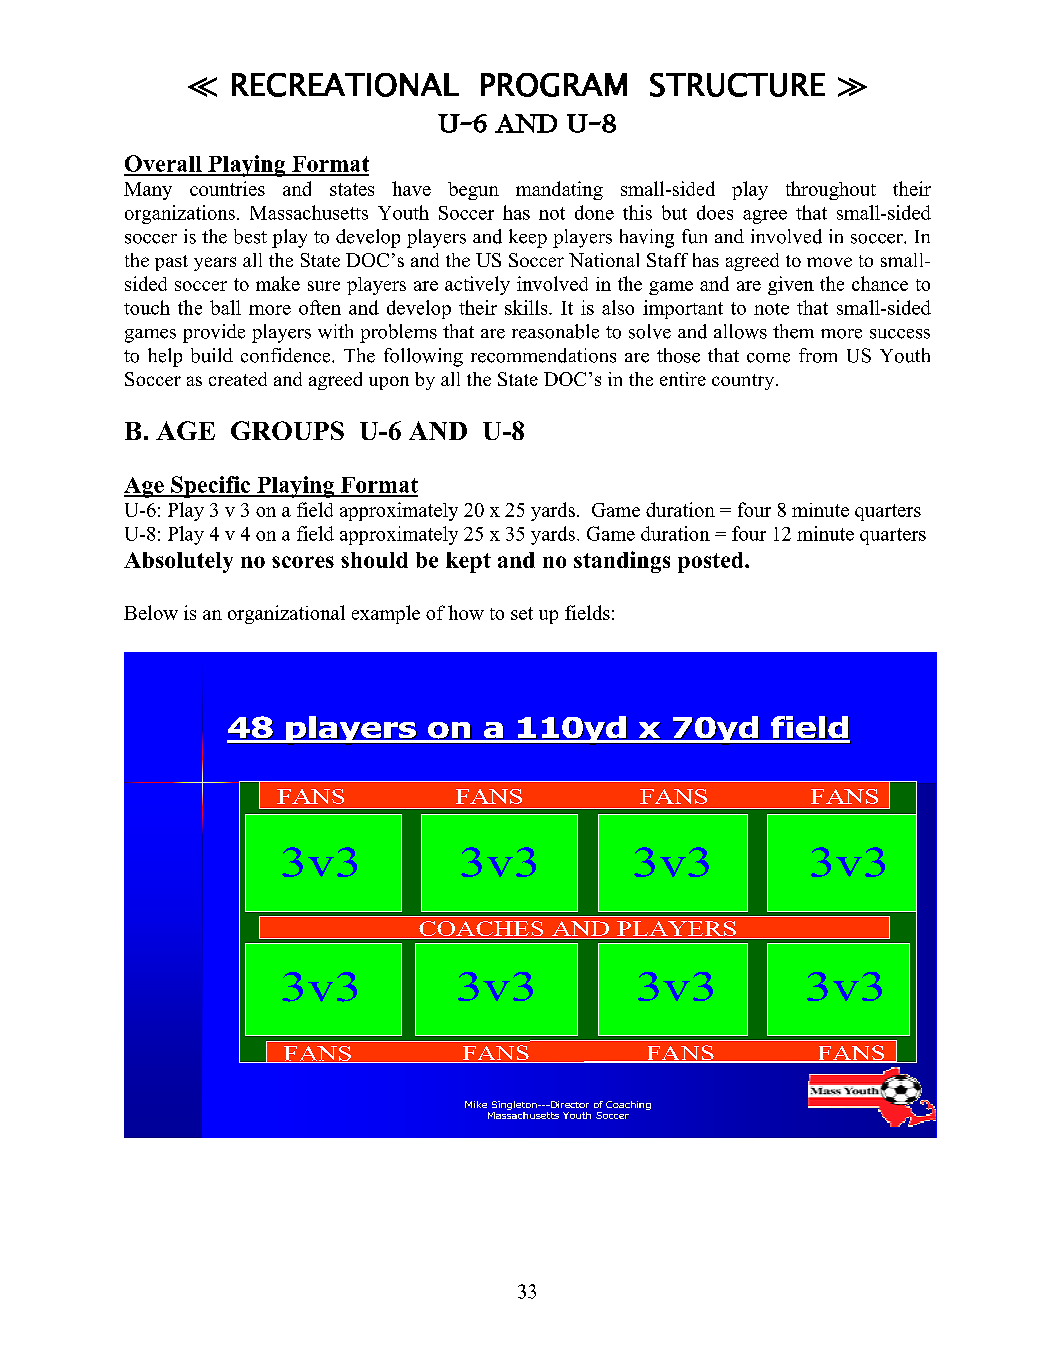 This screenshot has width=1055, height=1365. I want to click on countries, so click(227, 188).
